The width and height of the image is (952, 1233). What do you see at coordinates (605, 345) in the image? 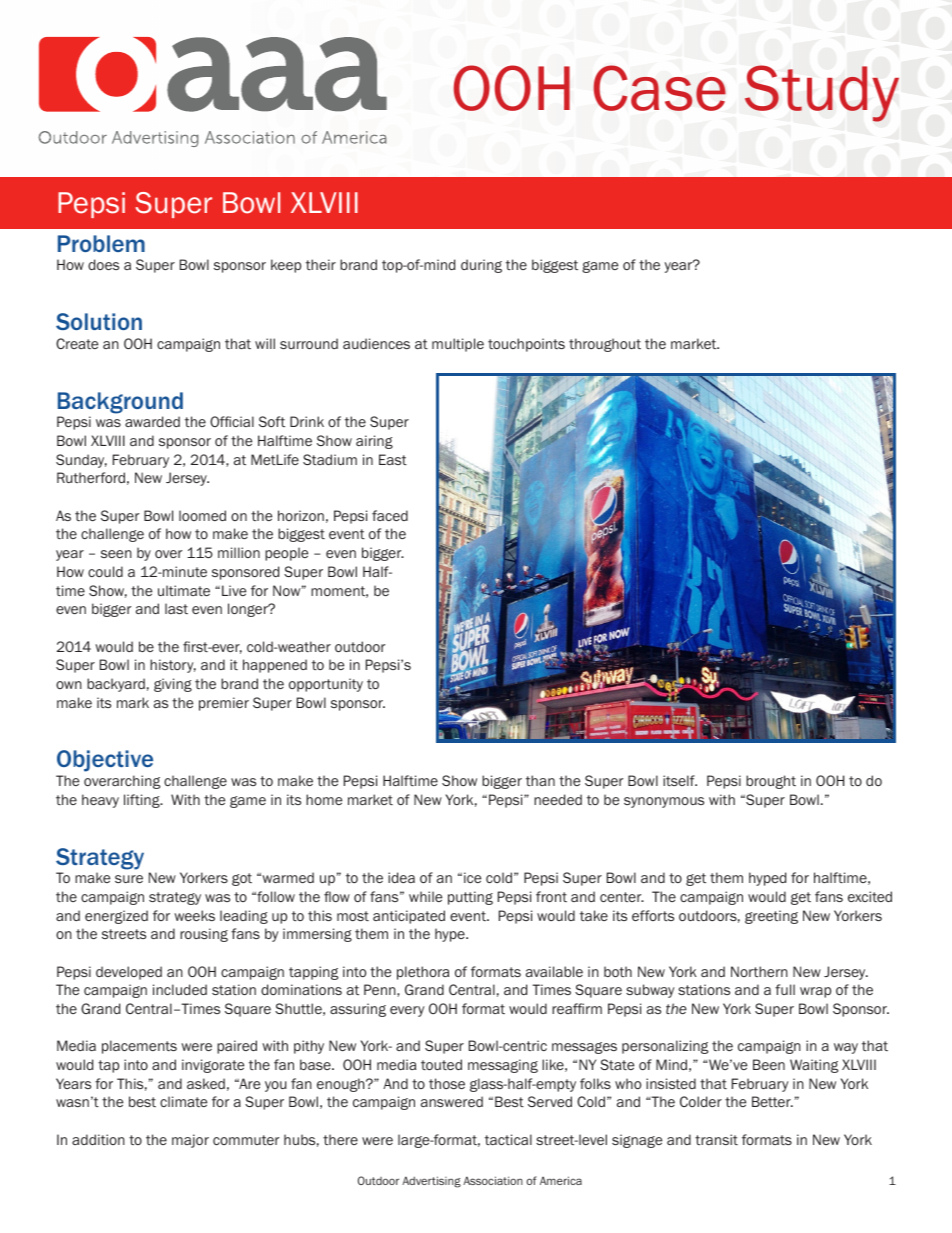
I see `throughout` at bounding box center [605, 345].
